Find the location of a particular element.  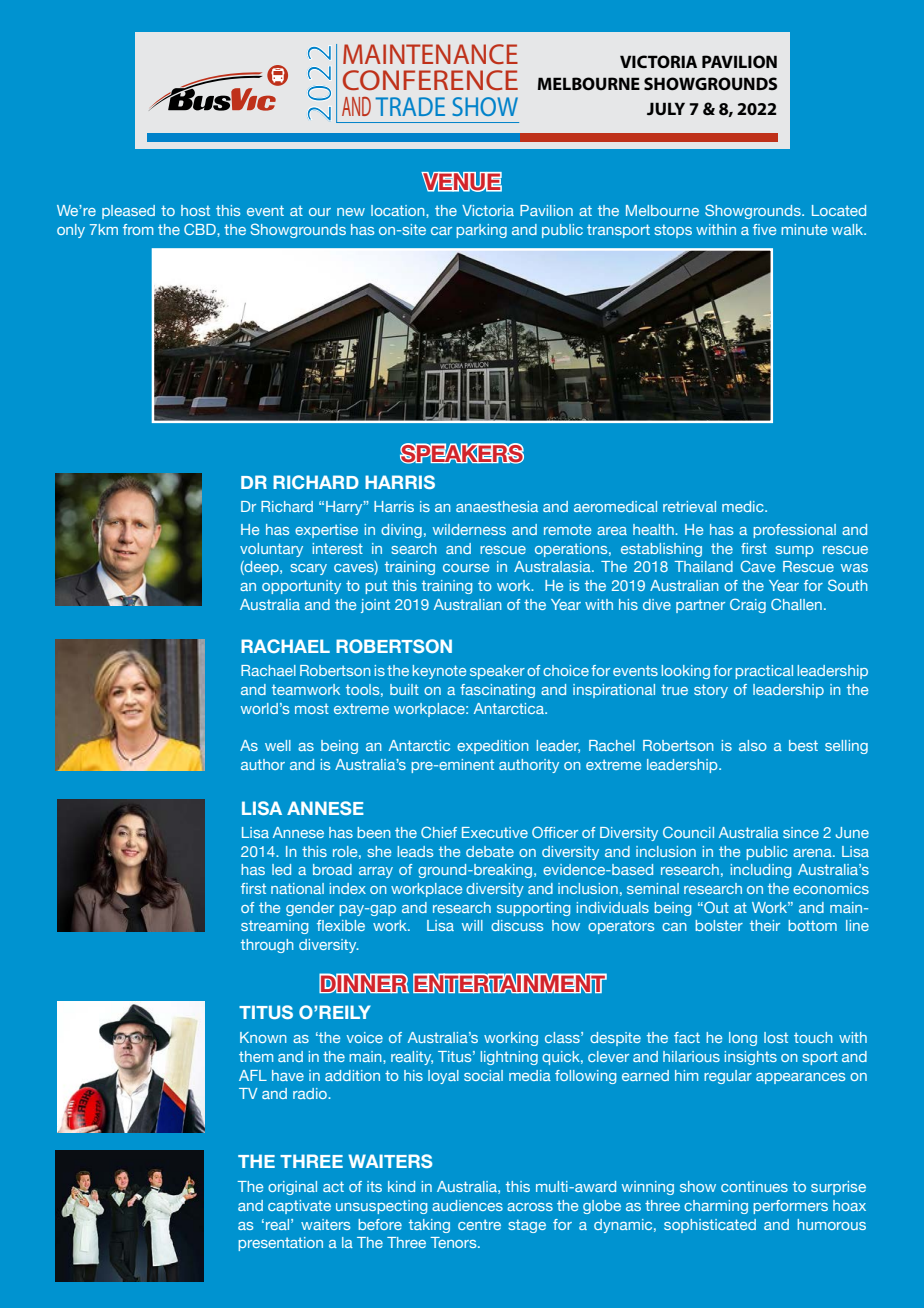

TRADE is located at coordinates (410, 106).
